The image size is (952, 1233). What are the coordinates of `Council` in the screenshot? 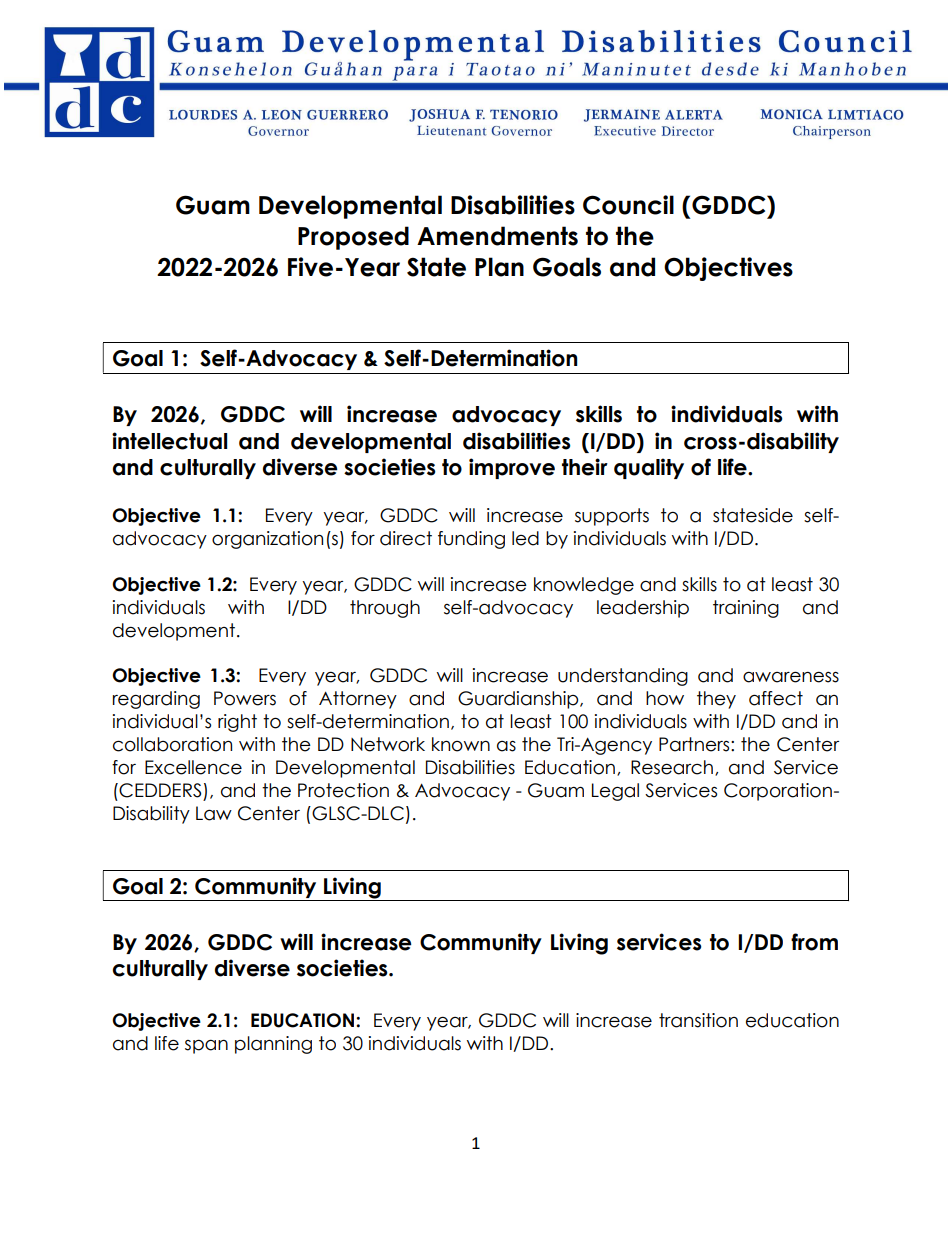 It's located at (628, 205).
